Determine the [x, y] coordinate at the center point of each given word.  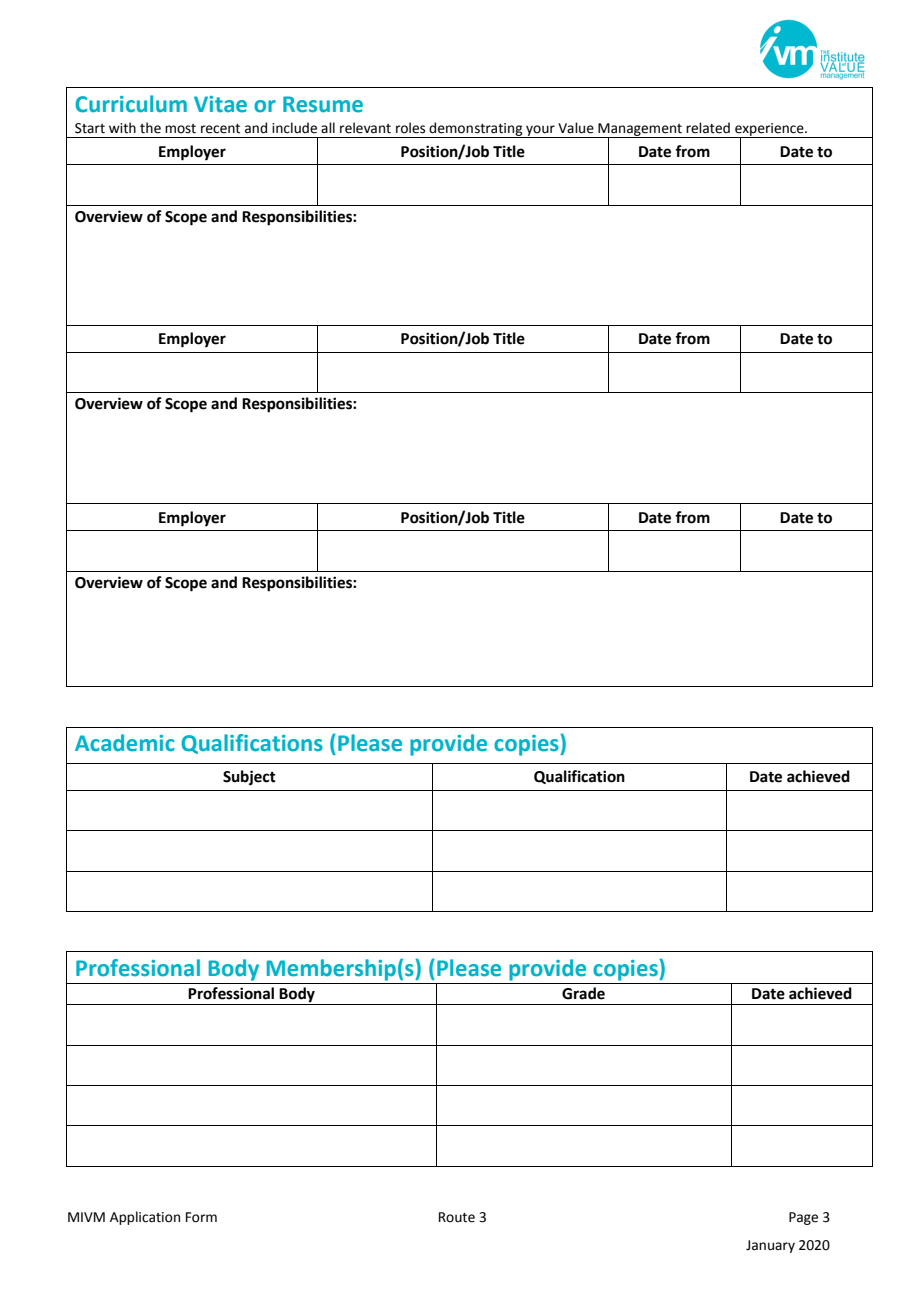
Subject [249, 778]
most [180, 129]
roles [410, 128]
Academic [125, 743]
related [708, 128]
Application [145, 1218]
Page [803, 1218]
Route [457, 1217]
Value [576, 128]
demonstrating [476, 130]
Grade [583, 993]
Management [640, 130]
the [150, 128]
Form [201, 1217]
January [770, 1246]
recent [220, 129]
